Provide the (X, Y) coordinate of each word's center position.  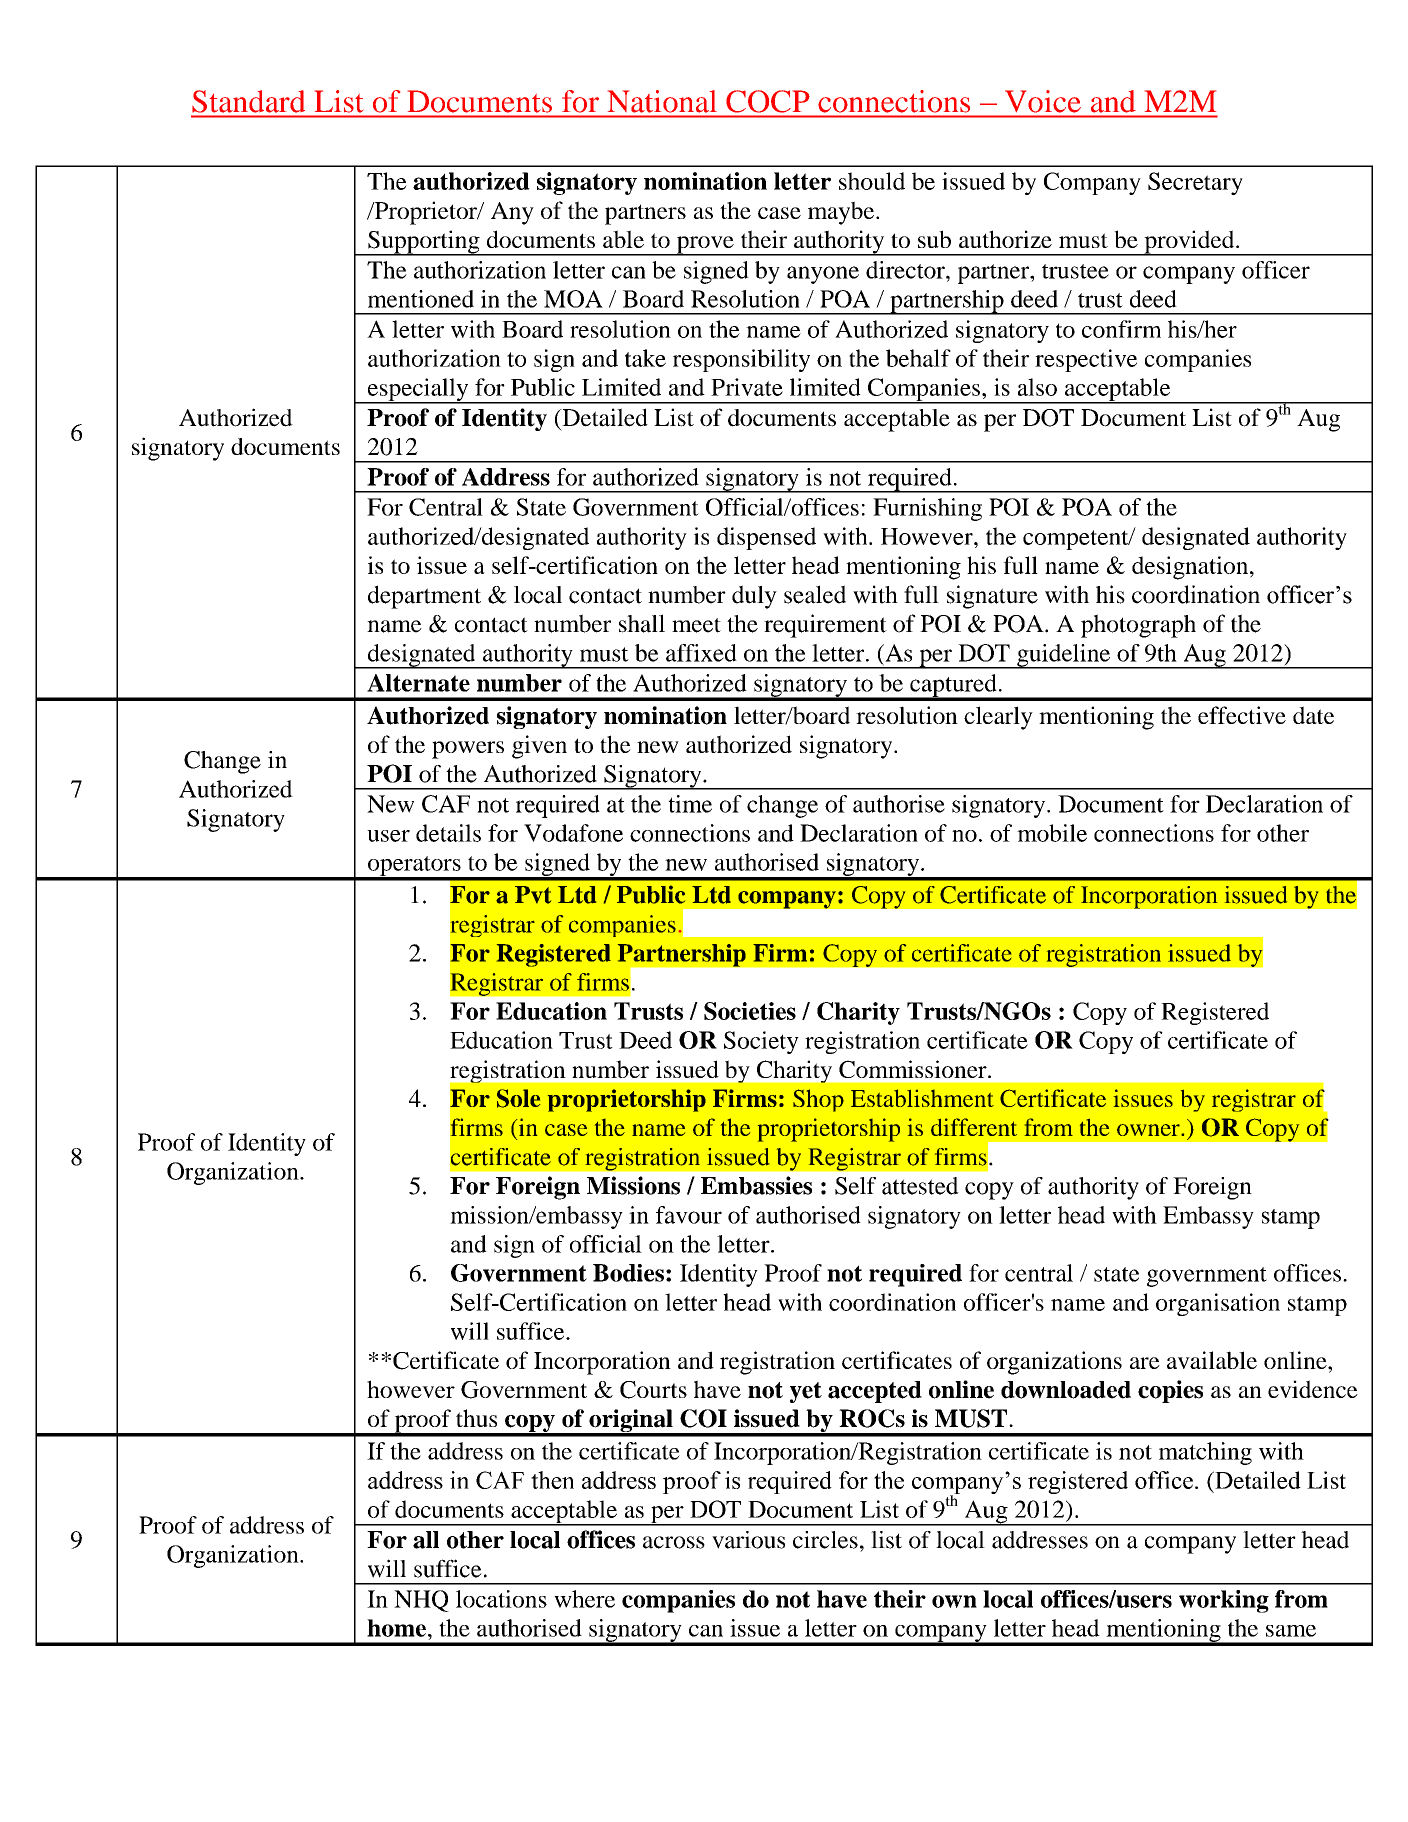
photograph (1138, 626)
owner (1149, 1130)
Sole (518, 1098)
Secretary (1195, 183)
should (872, 181)
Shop (818, 1100)
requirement (825, 626)
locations (501, 1599)
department (424, 597)
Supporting (424, 243)
